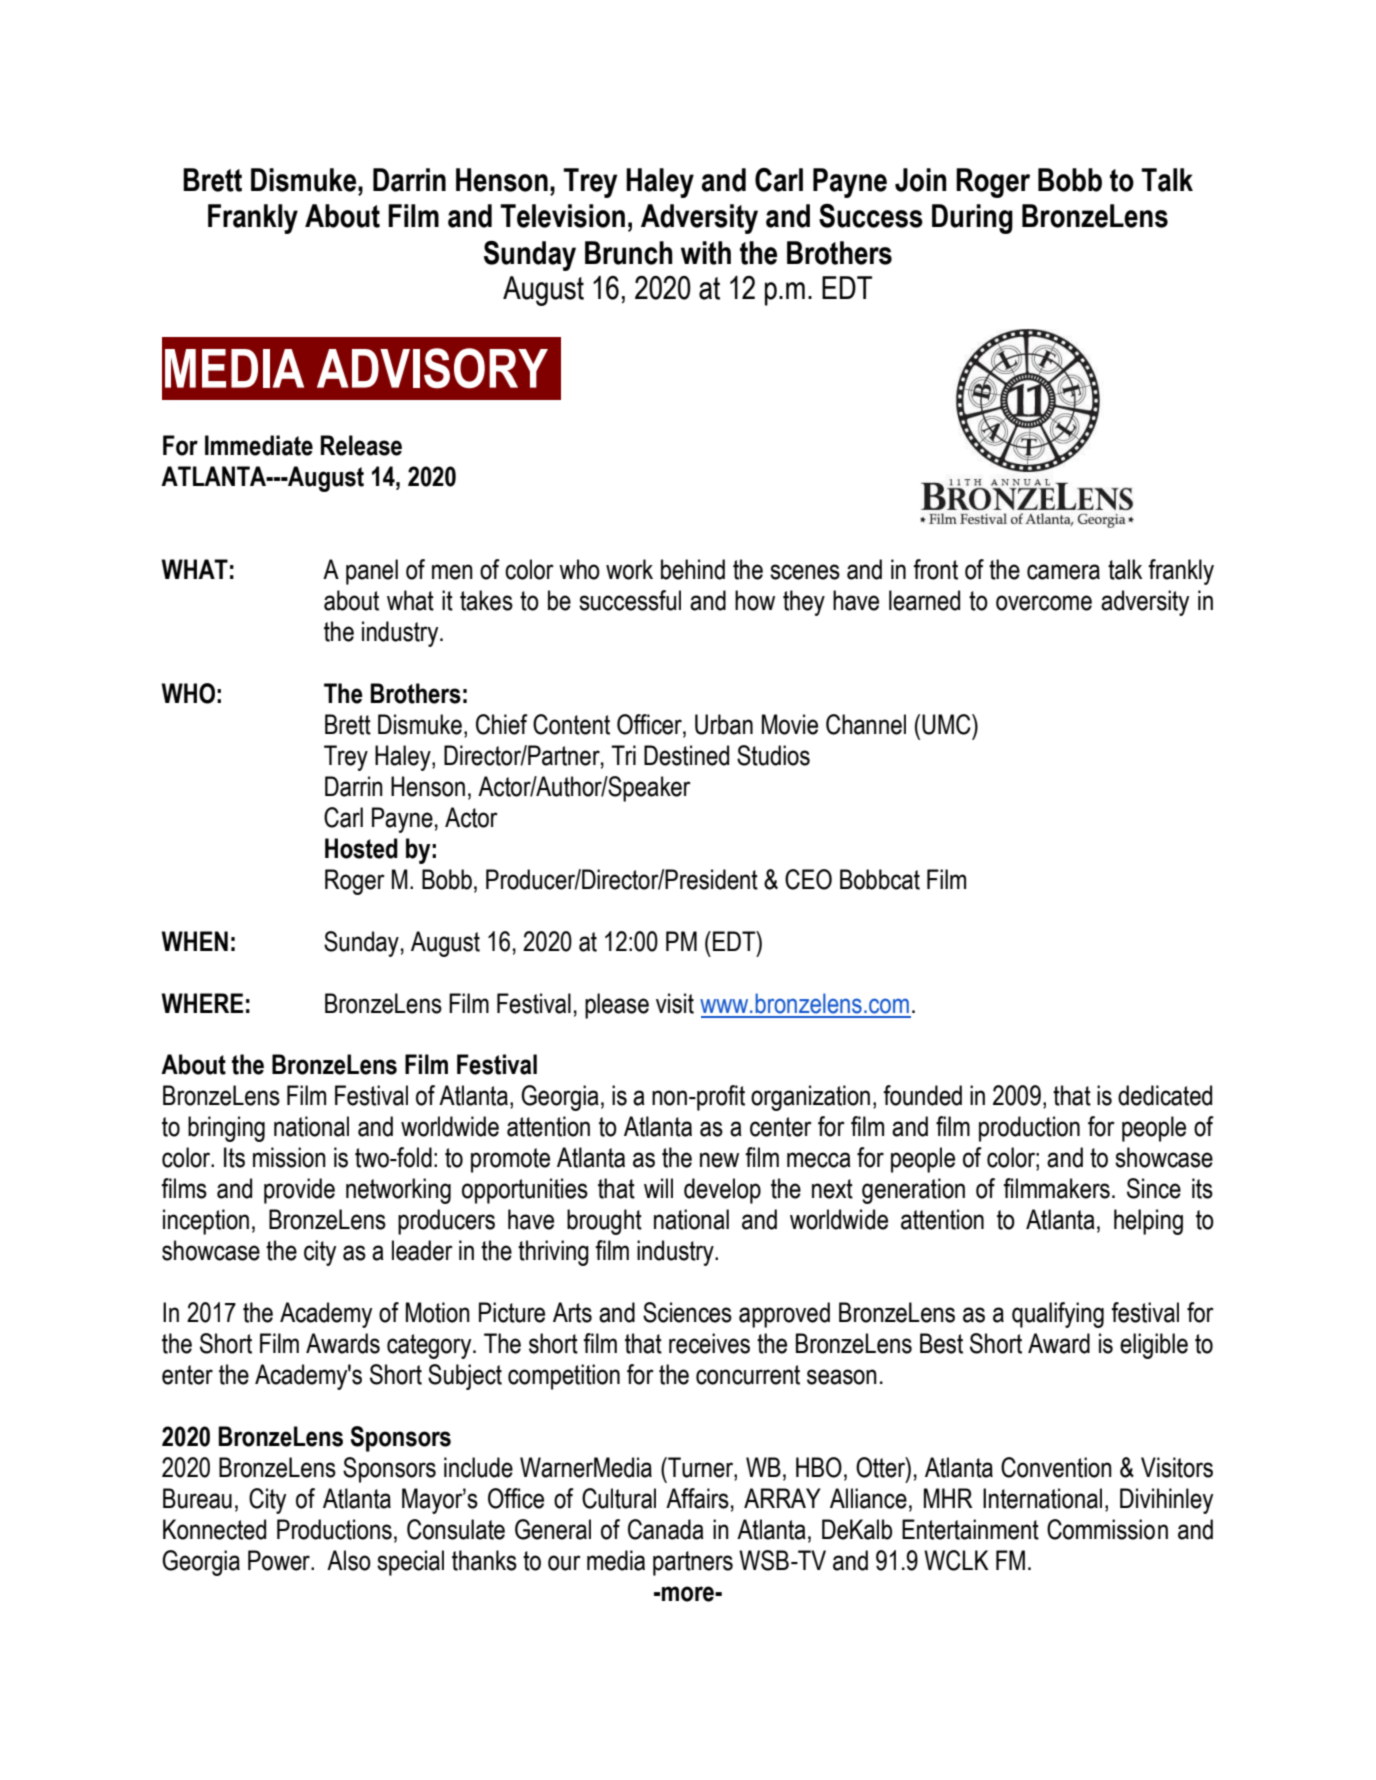  Describe the element at coordinates (280, 1560) in the screenshot. I see `Power` at that location.
